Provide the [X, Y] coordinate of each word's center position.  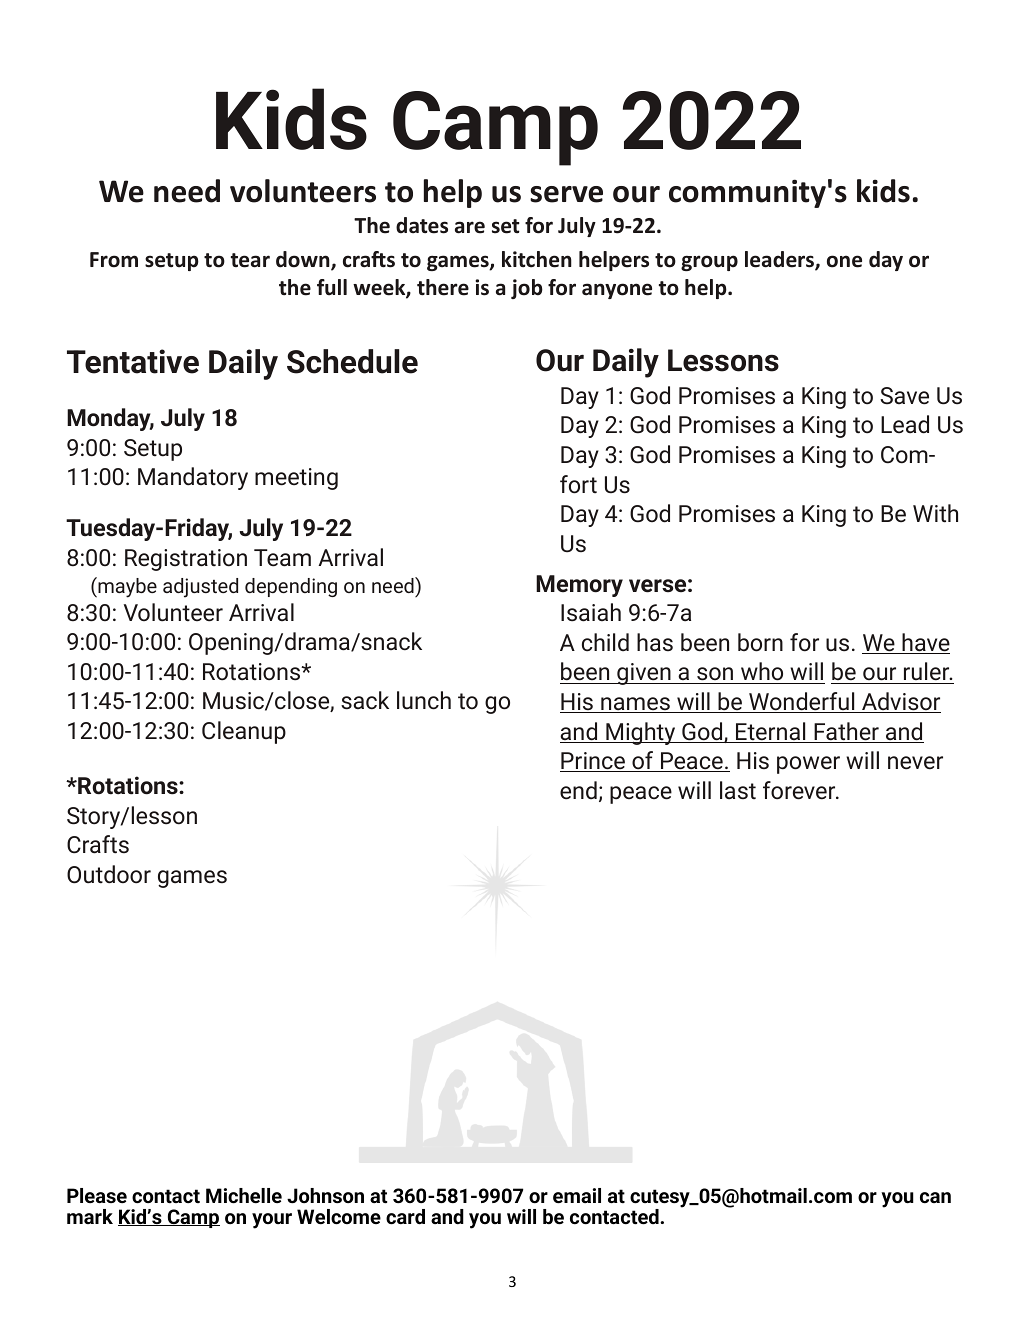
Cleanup [244, 732]
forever [800, 790]
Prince [594, 762]
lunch [424, 700]
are [470, 227]
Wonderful [802, 702]
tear [250, 260]
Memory [579, 586]
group [709, 263]
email [577, 1196]
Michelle [244, 1196]
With [935, 513]
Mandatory [193, 478]
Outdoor [109, 874]
